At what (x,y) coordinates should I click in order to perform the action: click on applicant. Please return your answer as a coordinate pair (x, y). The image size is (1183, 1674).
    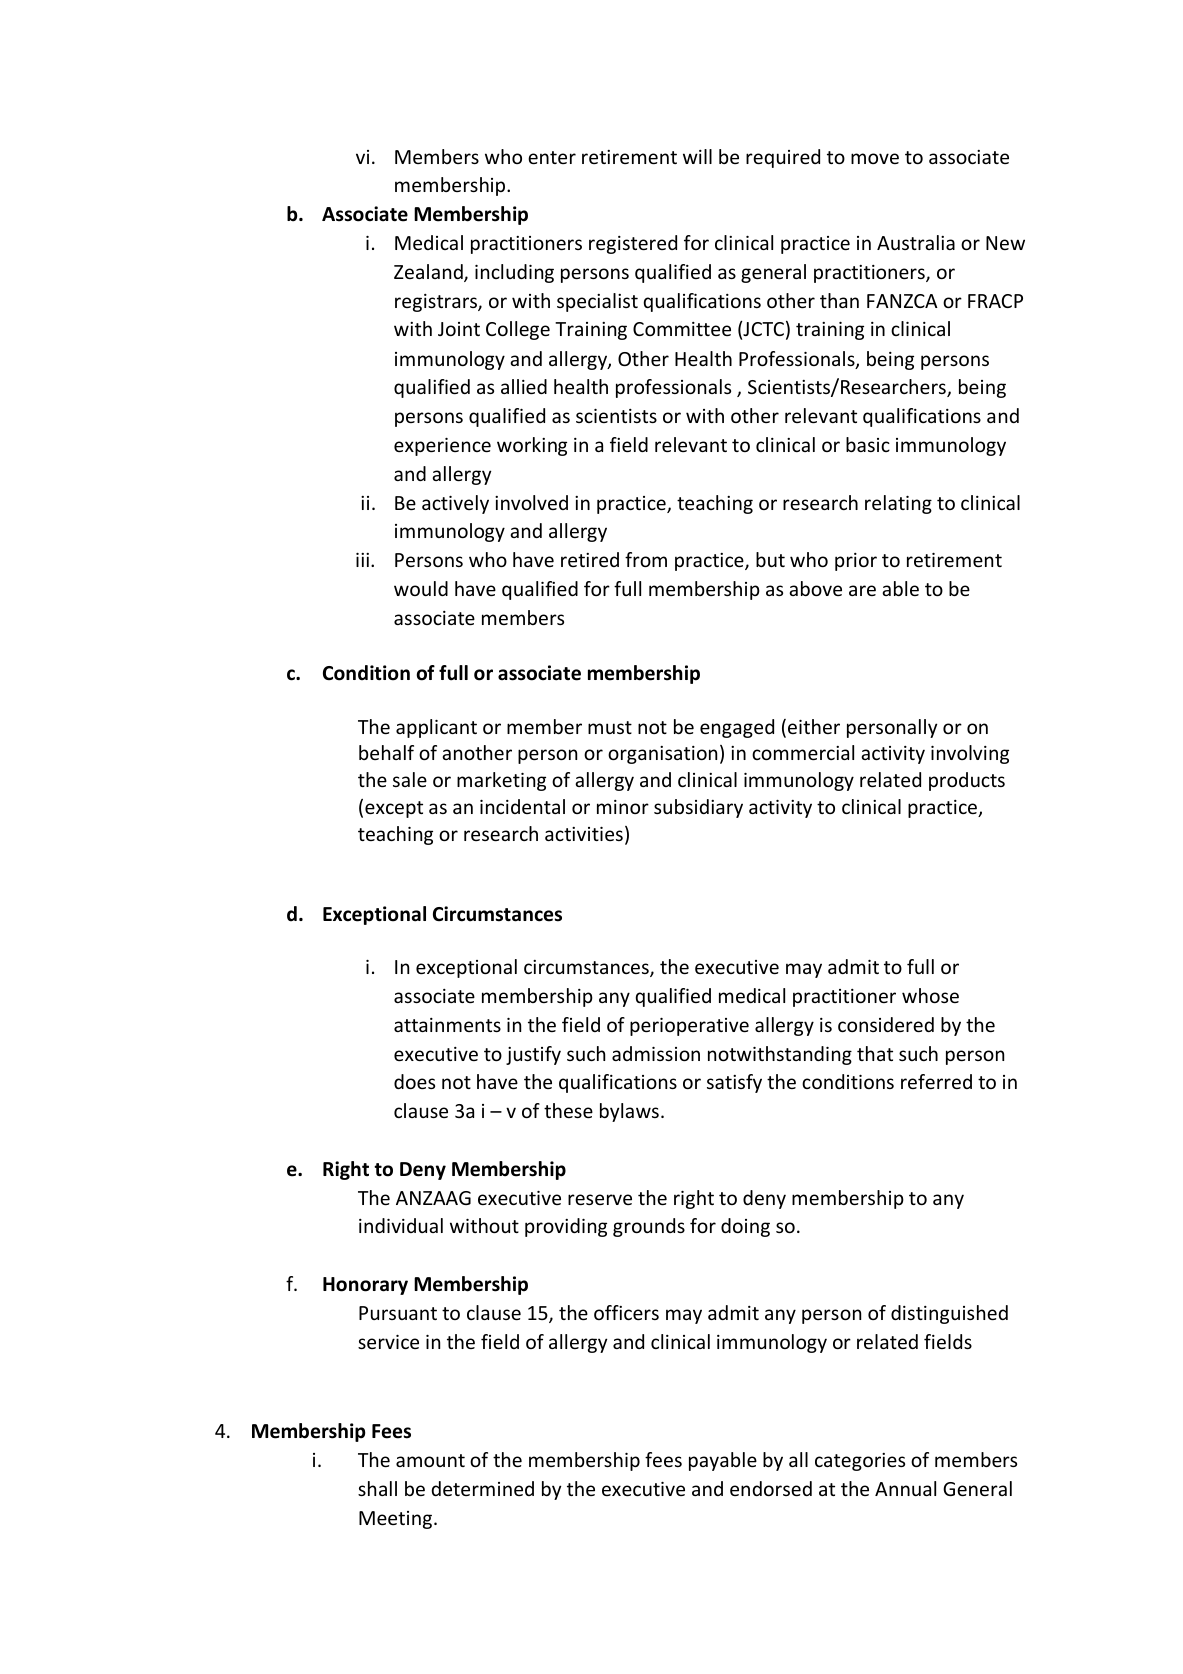
    Looking at the image, I should click on (436, 728).
